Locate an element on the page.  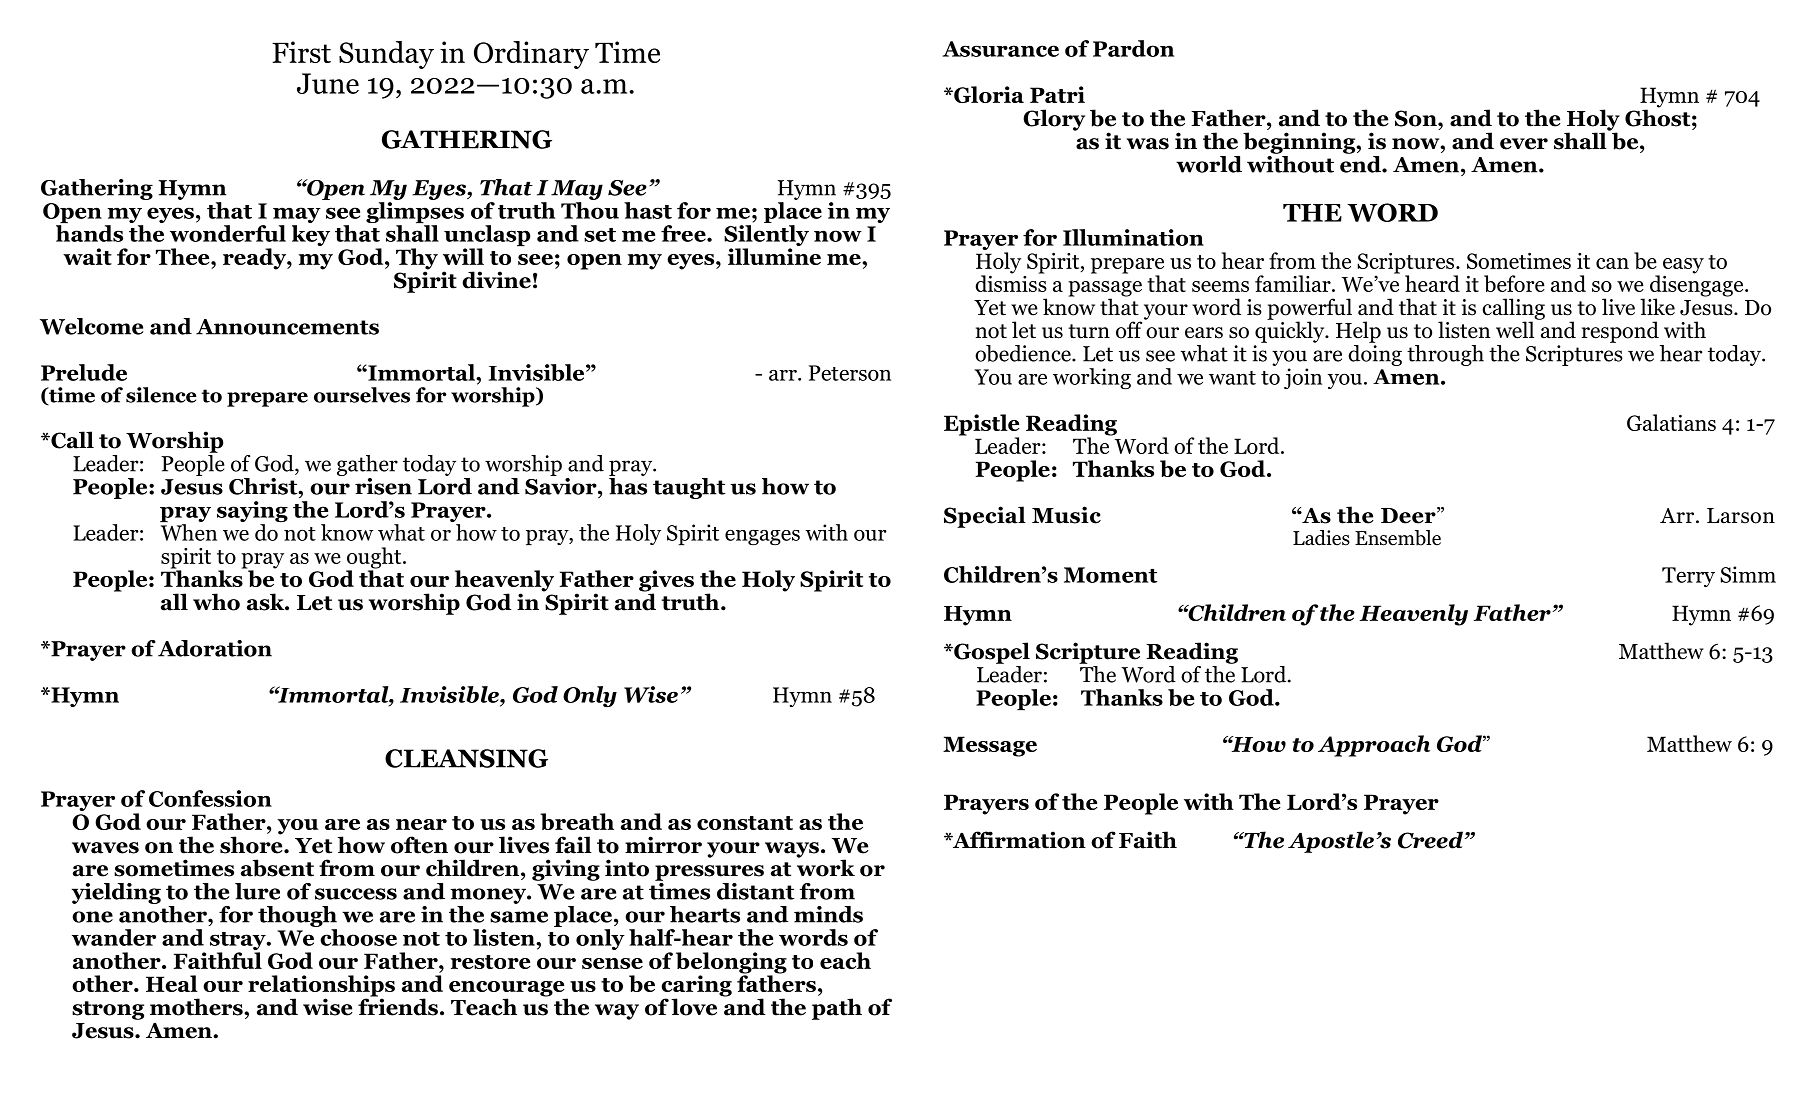
Ensemble is located at coordinates (1398, 538).
